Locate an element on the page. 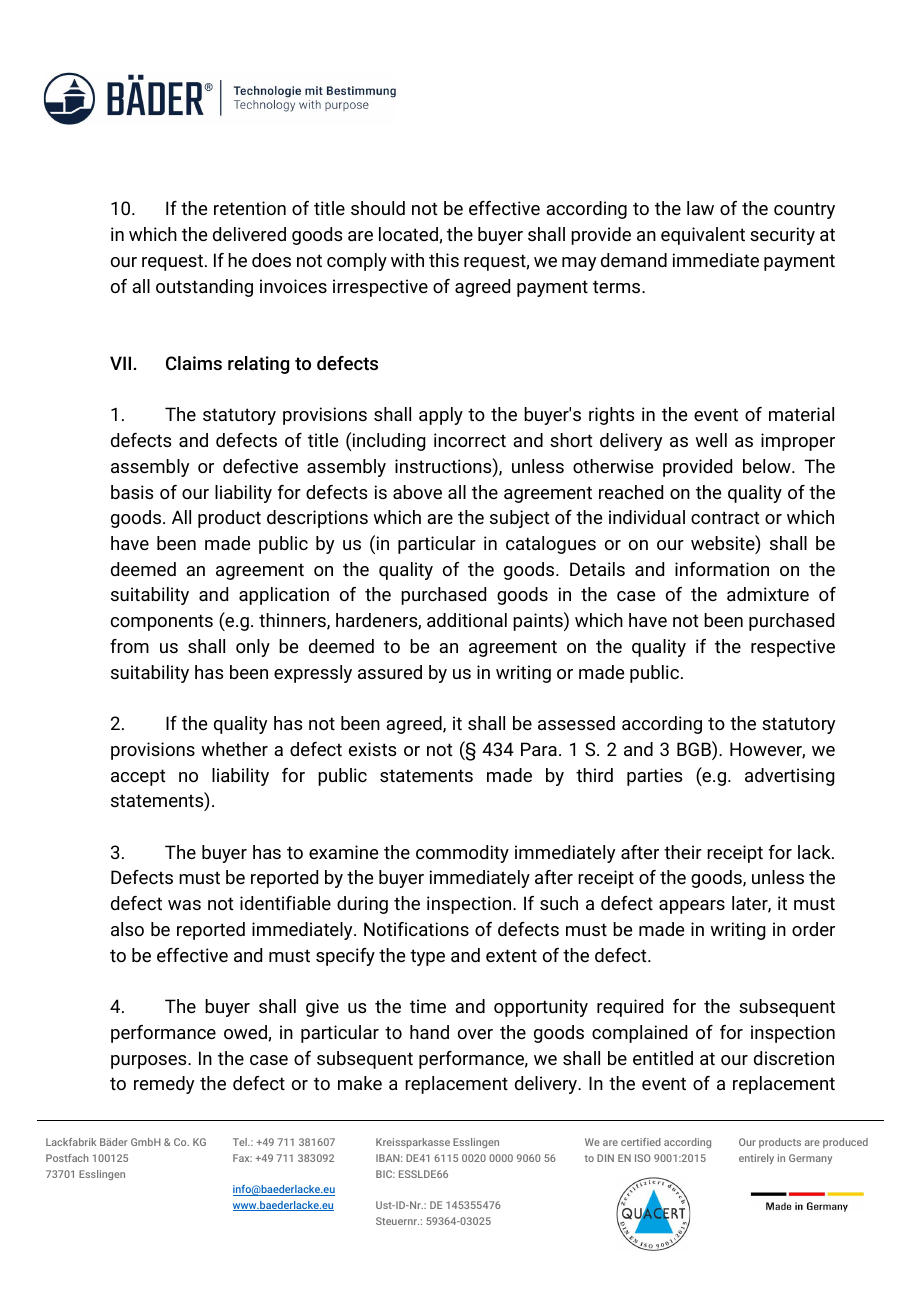 This page has width=924, height=1308. material is located at coordinates (801, 414).
